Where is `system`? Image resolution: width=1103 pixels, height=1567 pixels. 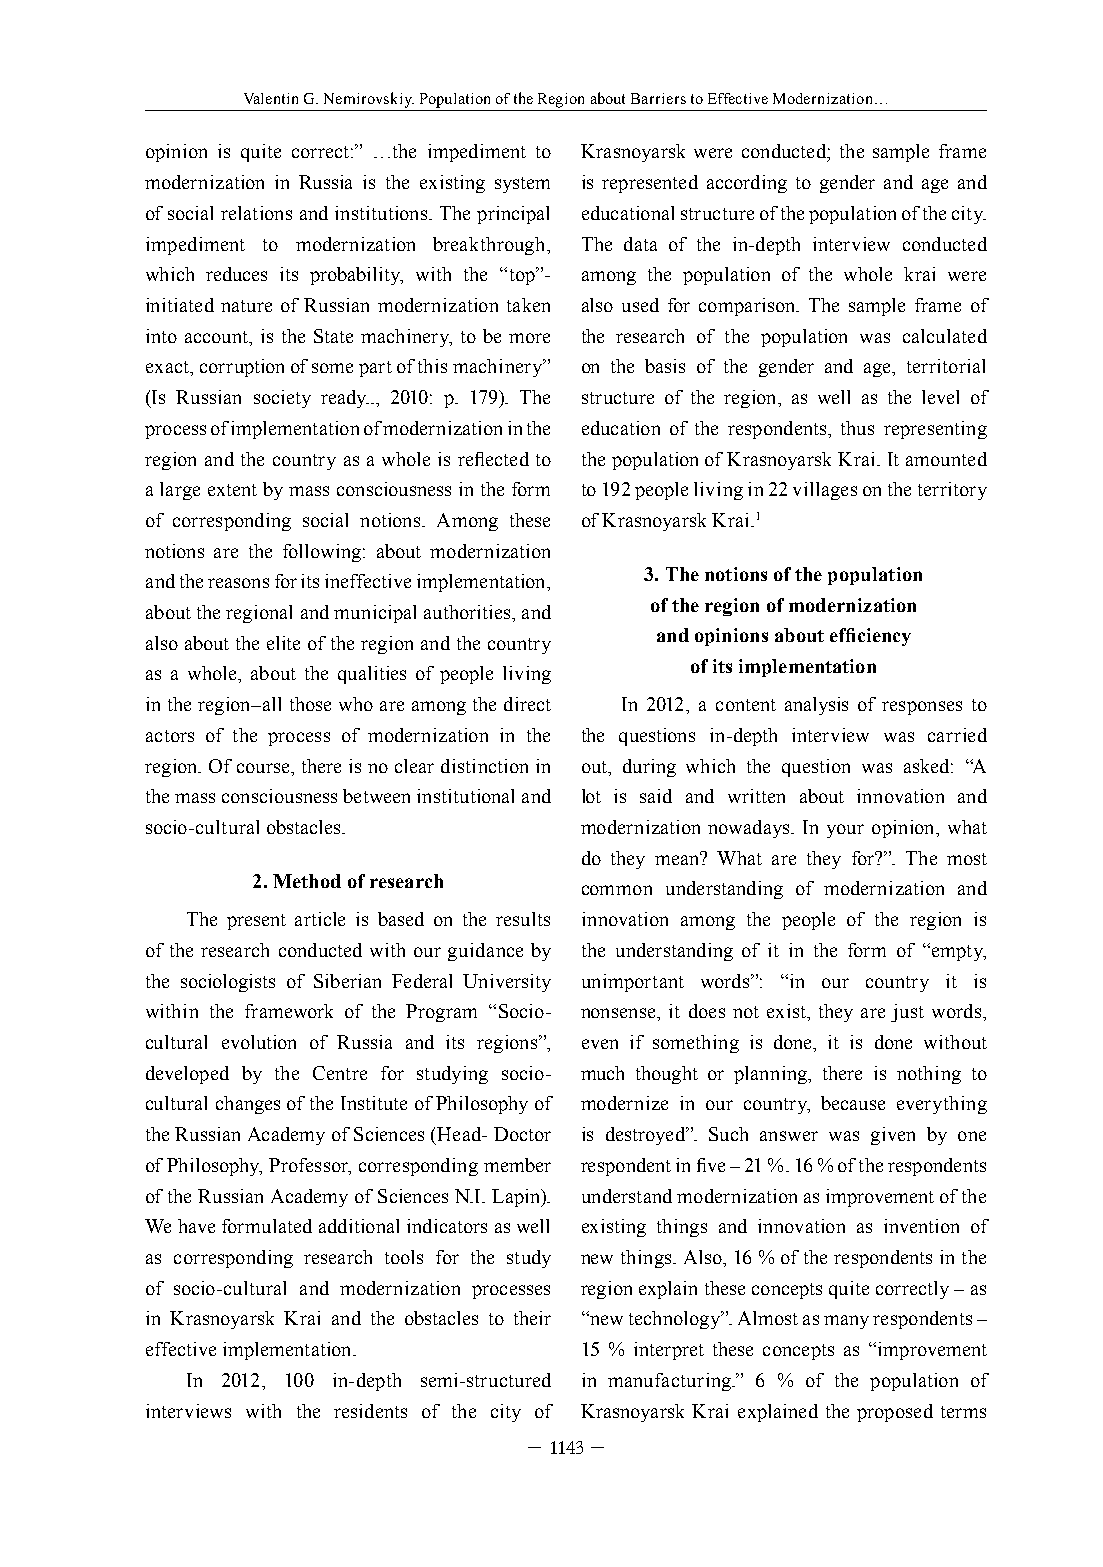 system is located at coordinates (522, 185).
